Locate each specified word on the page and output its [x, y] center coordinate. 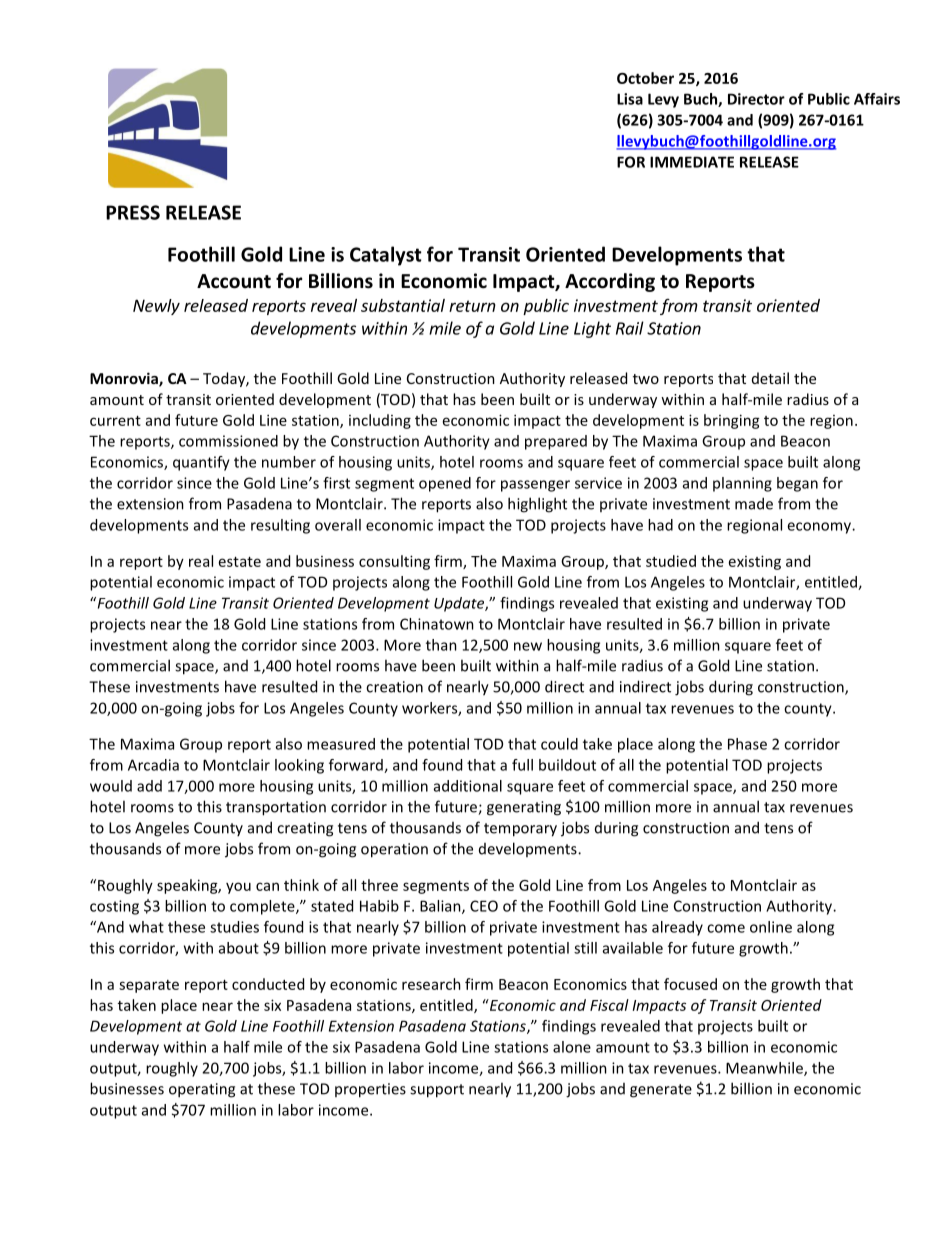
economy [820, 528]
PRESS [133, 212]
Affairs [877, 99]
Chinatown [437, 624]
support [437, 1091]
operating [202, 1090]
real [201, 561]
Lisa [630, 99]
